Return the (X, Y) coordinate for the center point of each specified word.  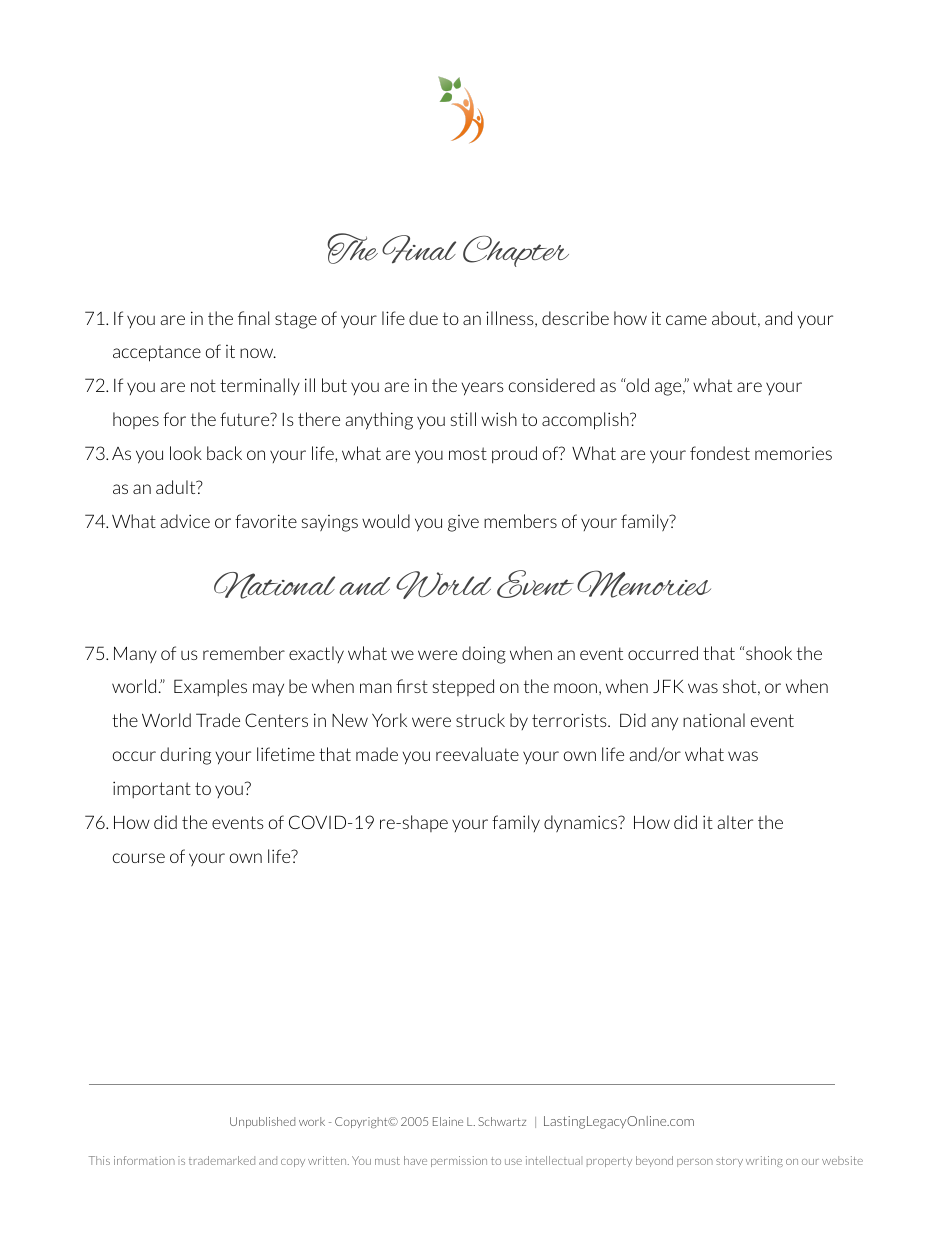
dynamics (582, 823)
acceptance (157, 353)
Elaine (448, 1121)
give (463, 523)
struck (480, 720)
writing (764, 1161)
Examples (210, 687)
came (686, 320)
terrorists (570, 720)
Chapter (516, 251)
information (144, 1160)
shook (769, 653)
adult (177, 487)
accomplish (586, 421)
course (139, 858)
